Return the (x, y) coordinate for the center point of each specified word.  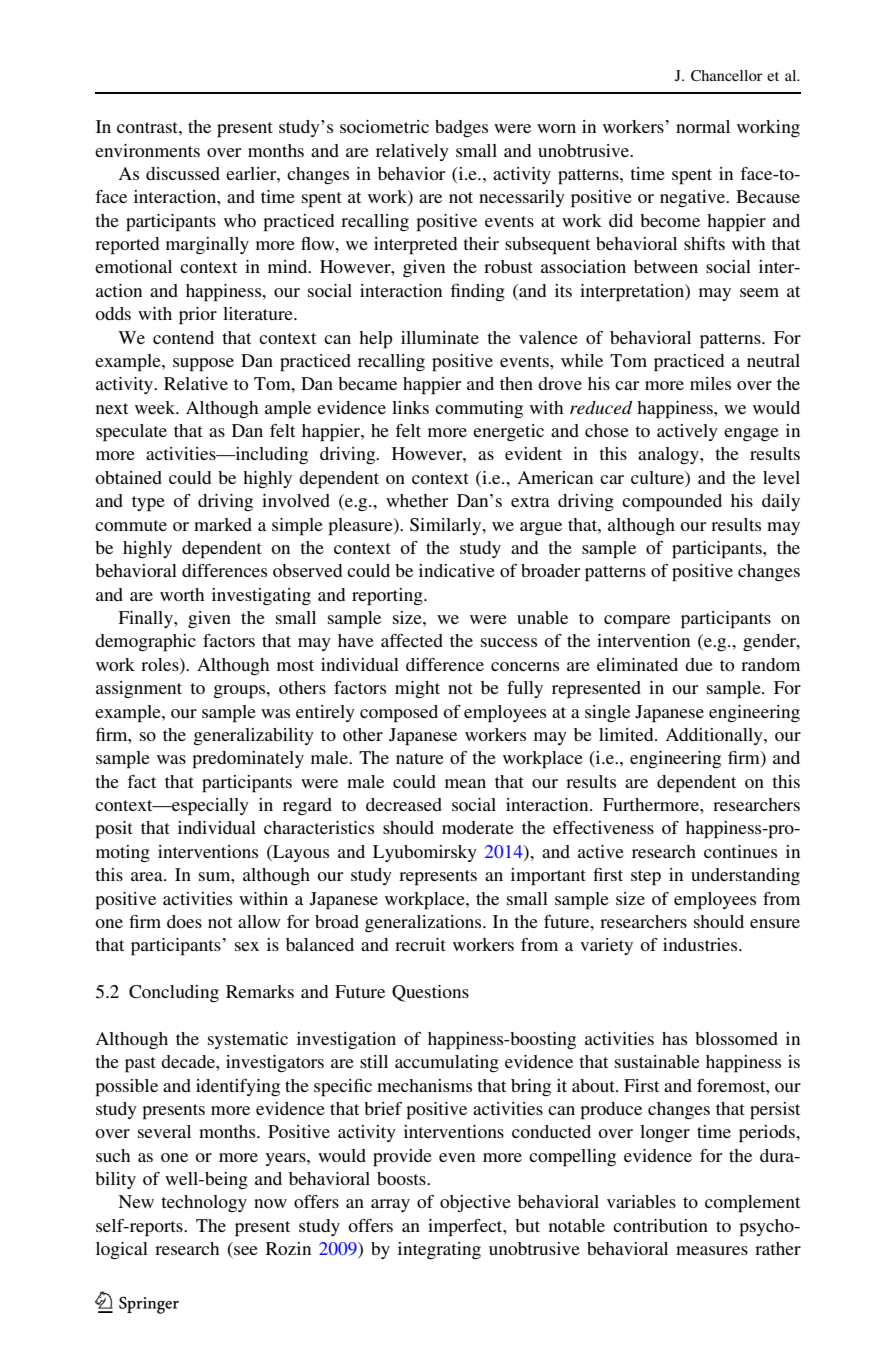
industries (701, 944)
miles (710, 383)
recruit (420, 944)
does (184, 921)
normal (703, 126)
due (699, 664)
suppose (203, 365)
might (417, 689)
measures (712, 1250)
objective (475, 1203)
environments (147, 150)
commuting (479, 409)
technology (204, 1203)
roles (161, 664)
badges (461, 128)
